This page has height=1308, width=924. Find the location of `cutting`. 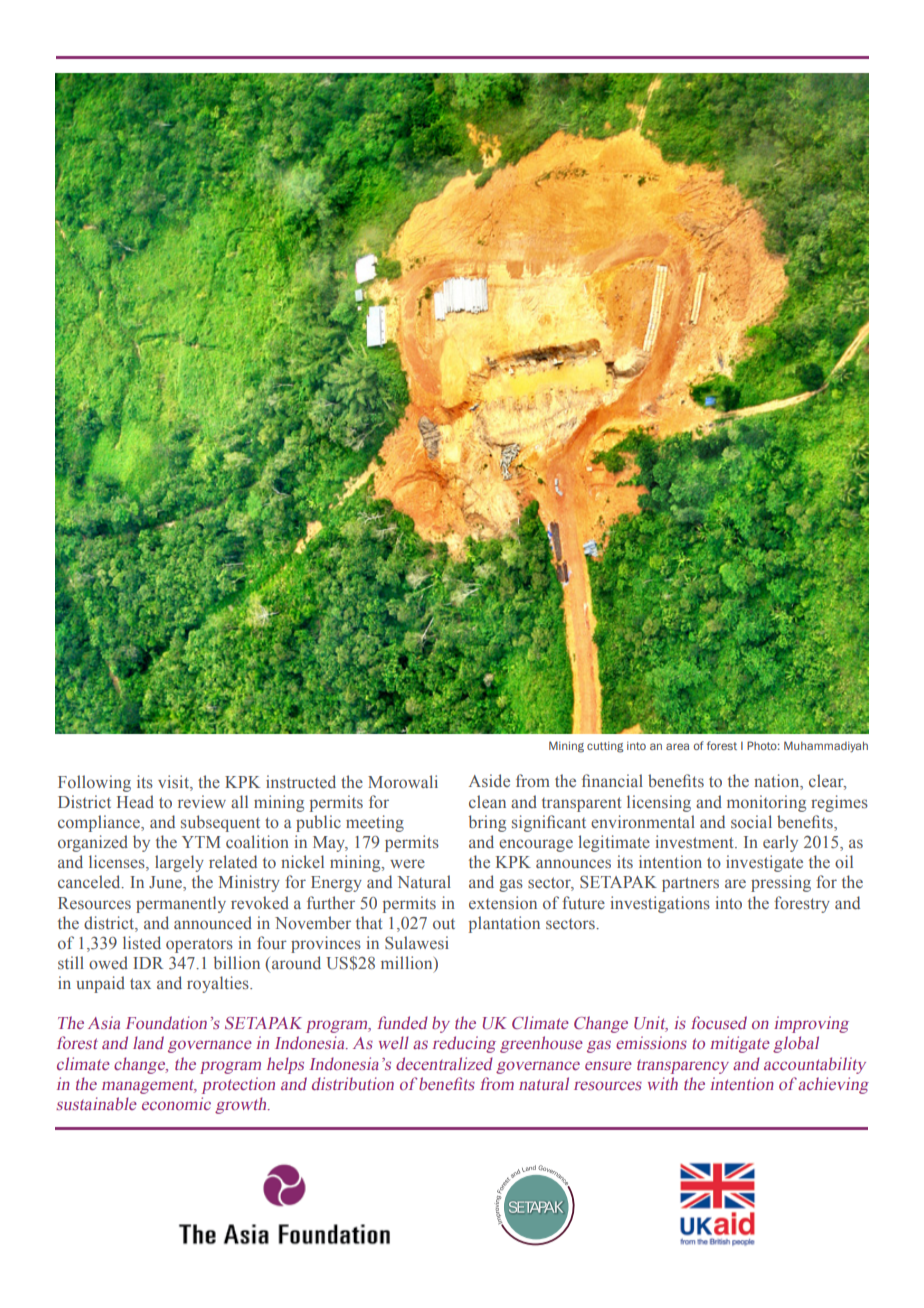

cutting is located at coordinates (605, 747).
